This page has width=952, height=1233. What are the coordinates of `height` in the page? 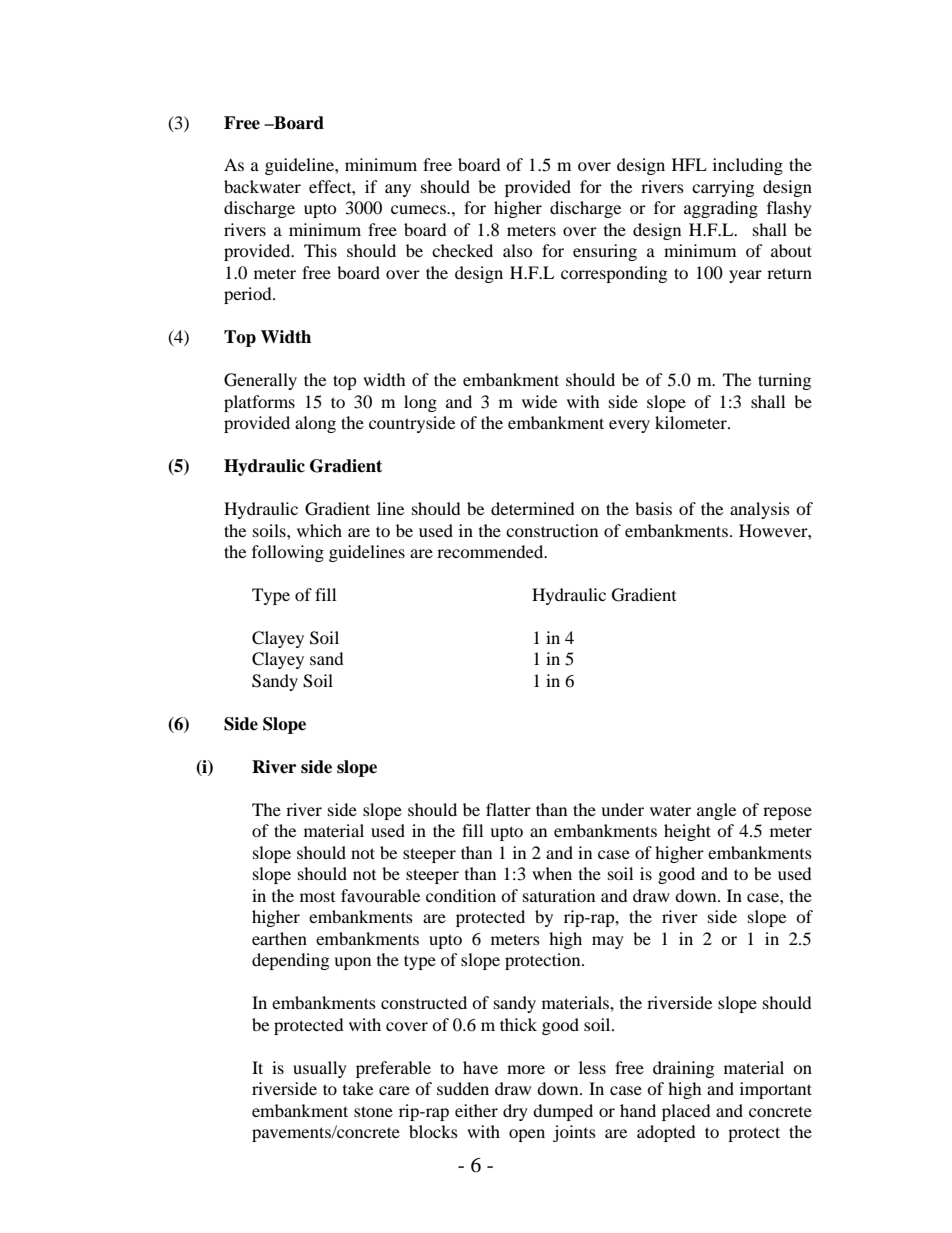 It's located at (687, 832).
